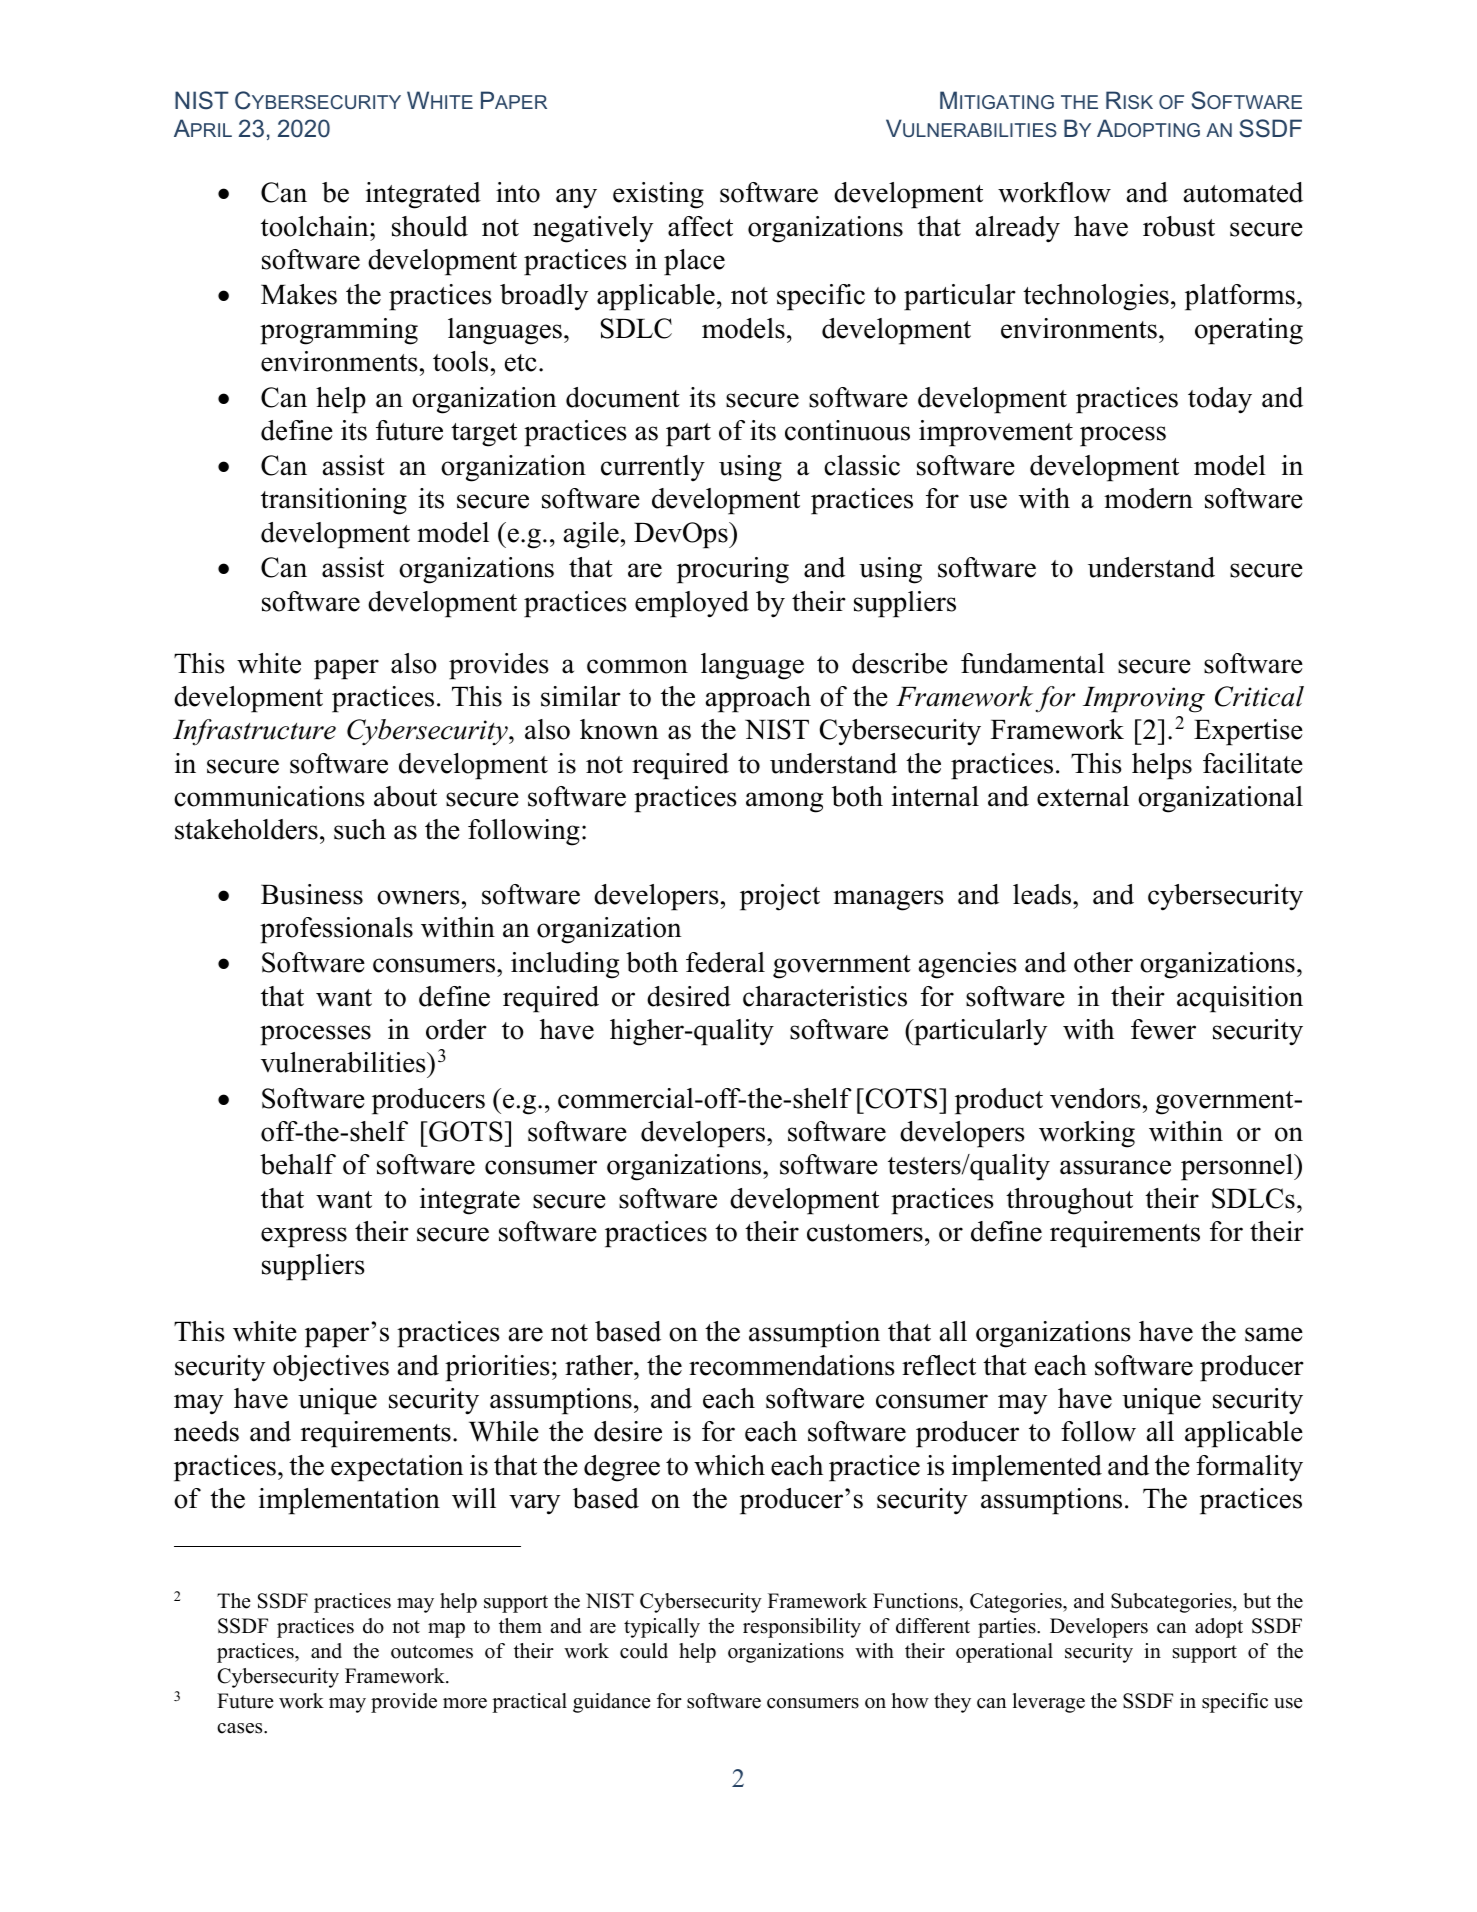  What do you see at coordinates (316, 226) in the document?
I see `toolchain` at bounding box center [316, 226].
